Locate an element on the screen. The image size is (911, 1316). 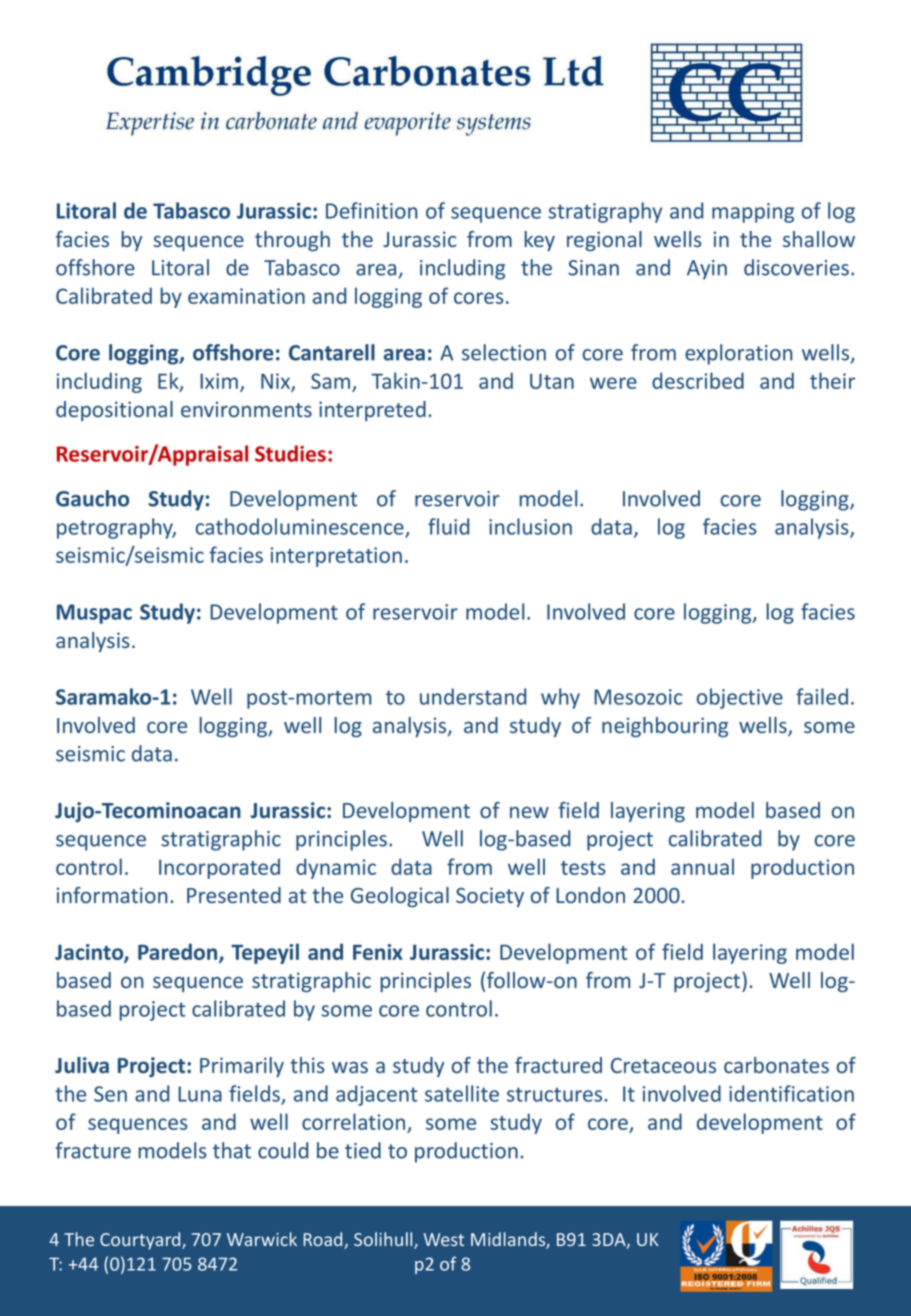
identification is located at coordinates (791, 1093).
